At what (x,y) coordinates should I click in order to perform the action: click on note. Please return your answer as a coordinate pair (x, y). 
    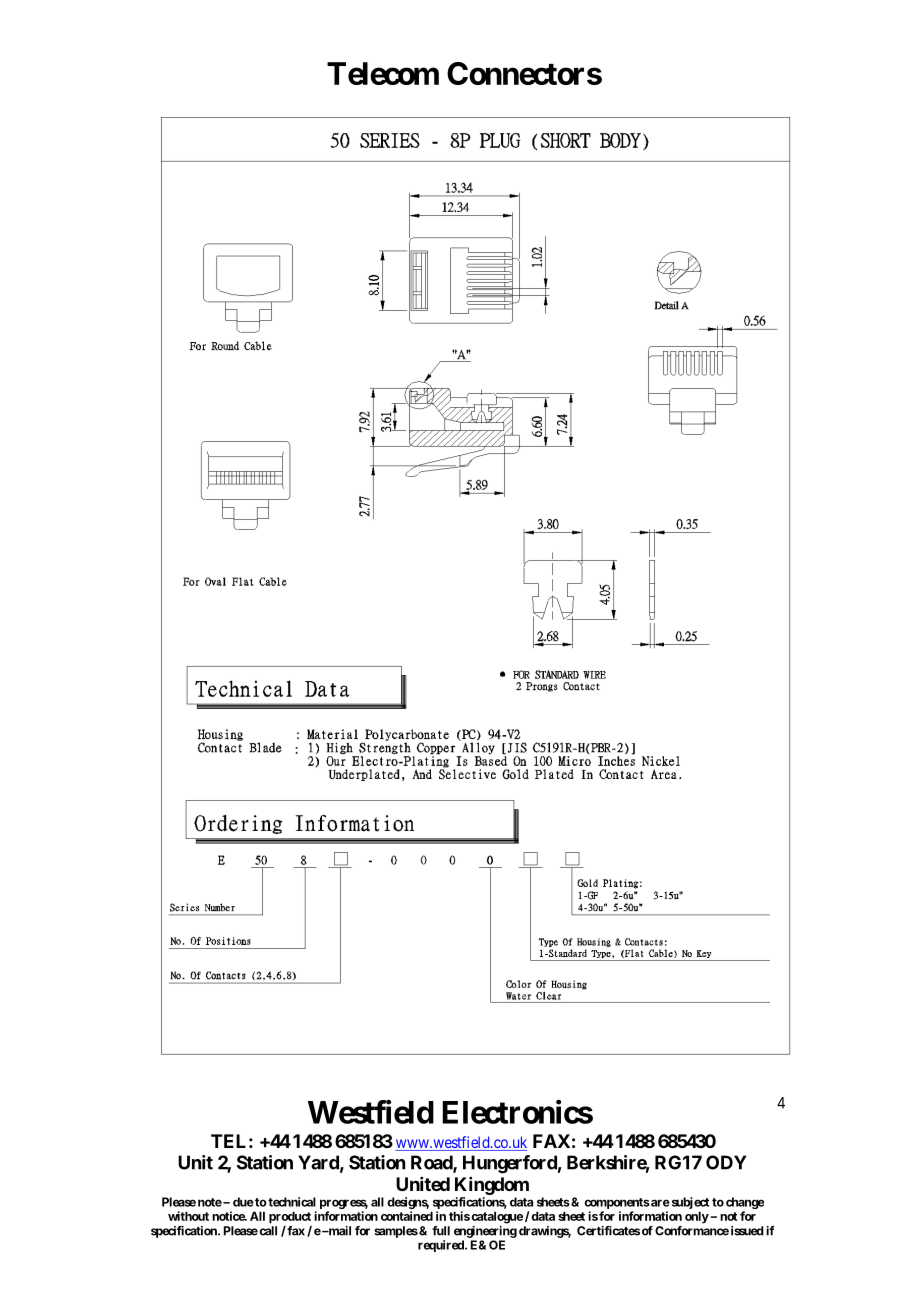
    Looking at the image, I should click on (210, 1202).
